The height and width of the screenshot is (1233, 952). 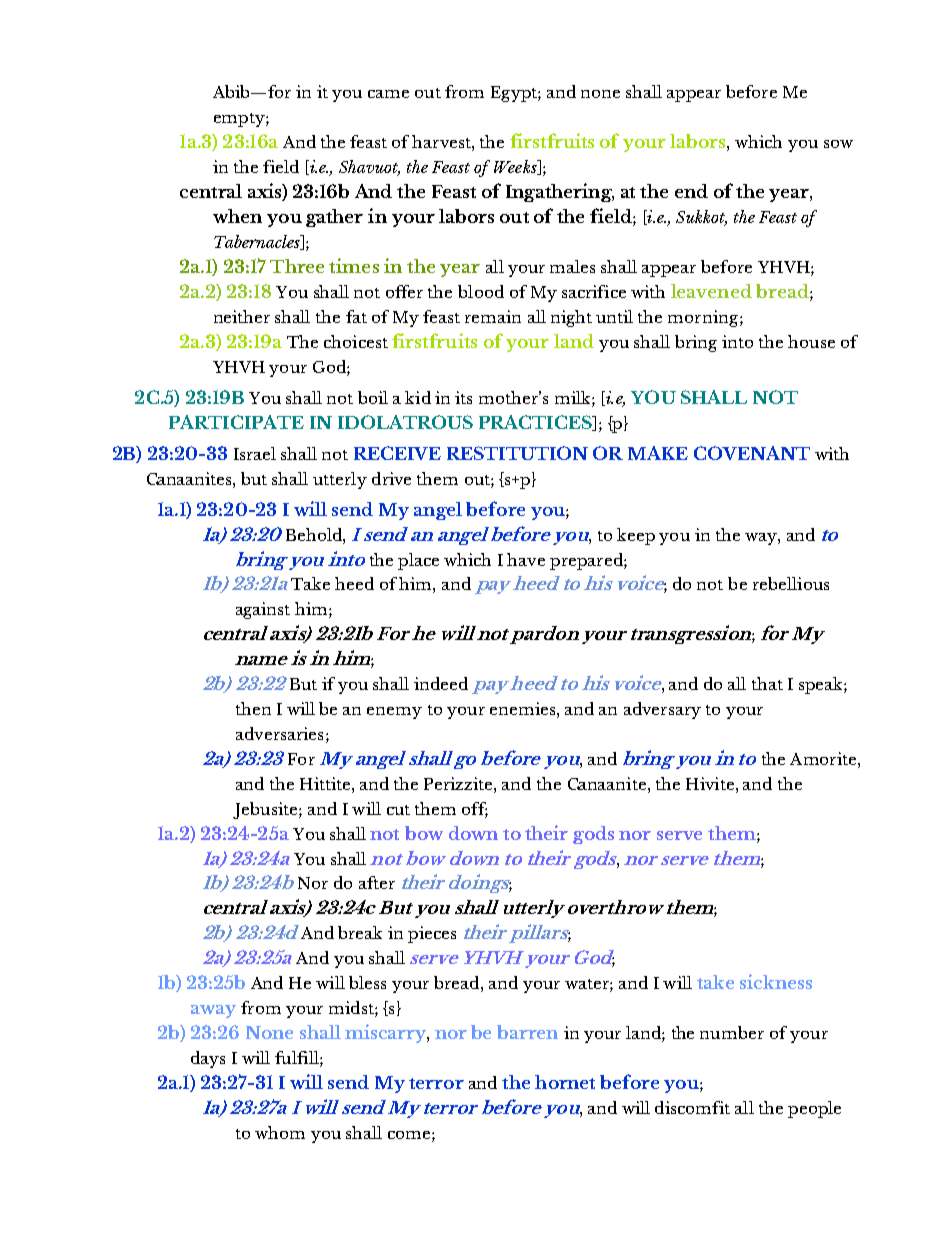 I want to click on sickness, so click(x=776, y=981).
